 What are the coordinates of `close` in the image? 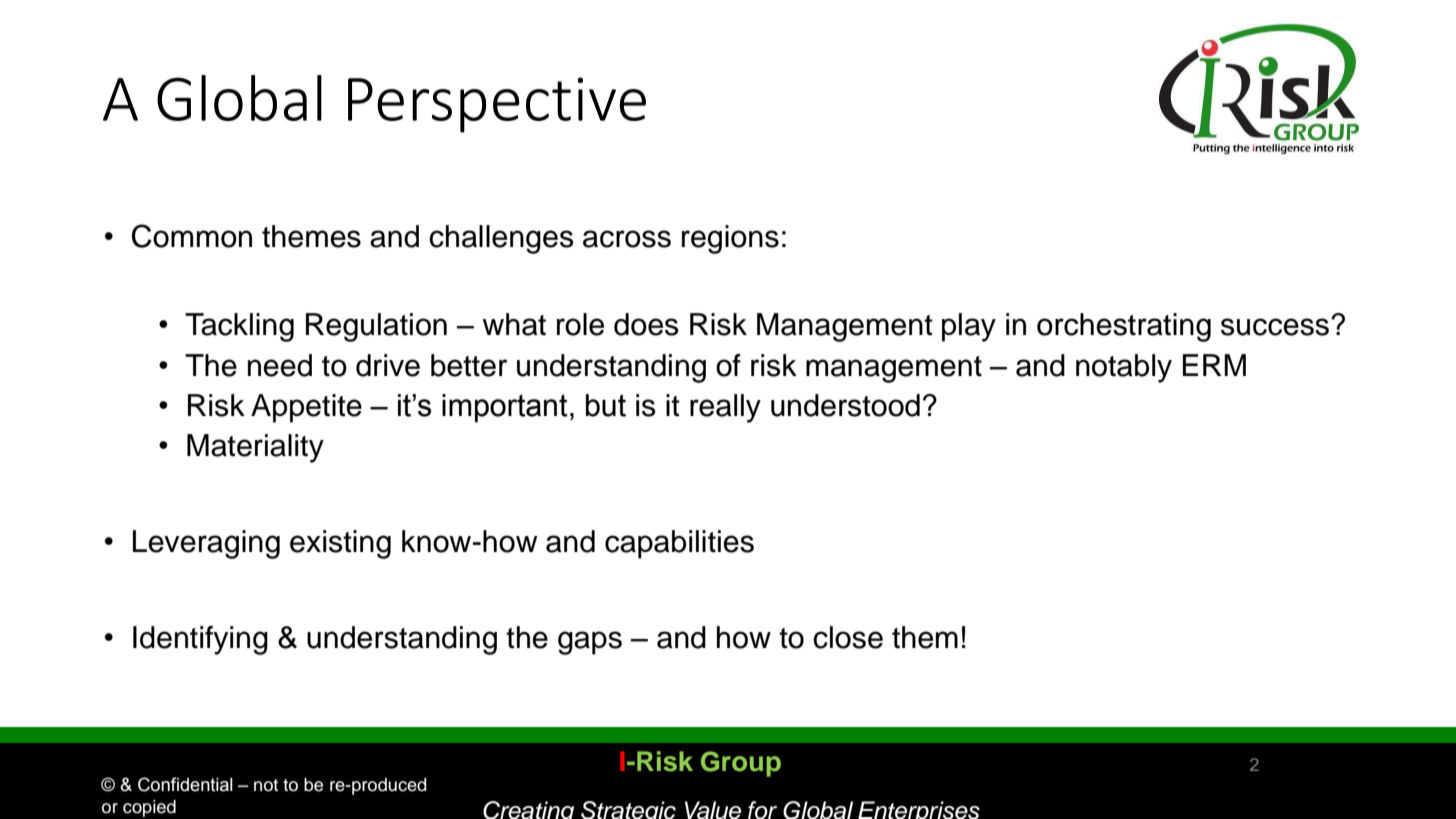 It's located at (848, 637).
